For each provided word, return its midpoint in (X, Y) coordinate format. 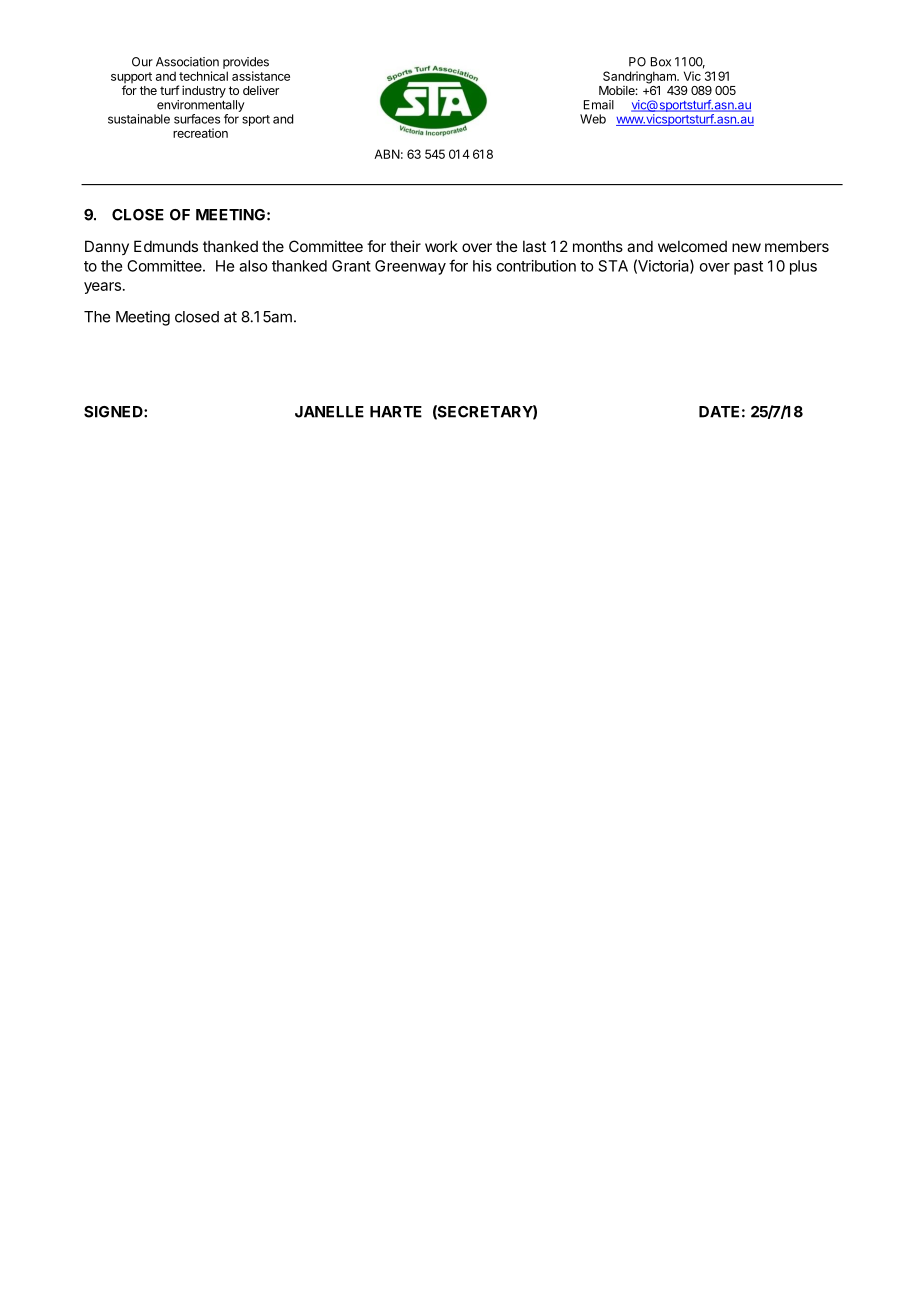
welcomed (692, 246)
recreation (200, 133)
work (441, 246)
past (748, 268)
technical (203, 76)
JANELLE (329, 412)
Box (661, 62)
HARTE (396, 412)
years (102, 288)
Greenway (410, 267)
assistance (261, 76)
